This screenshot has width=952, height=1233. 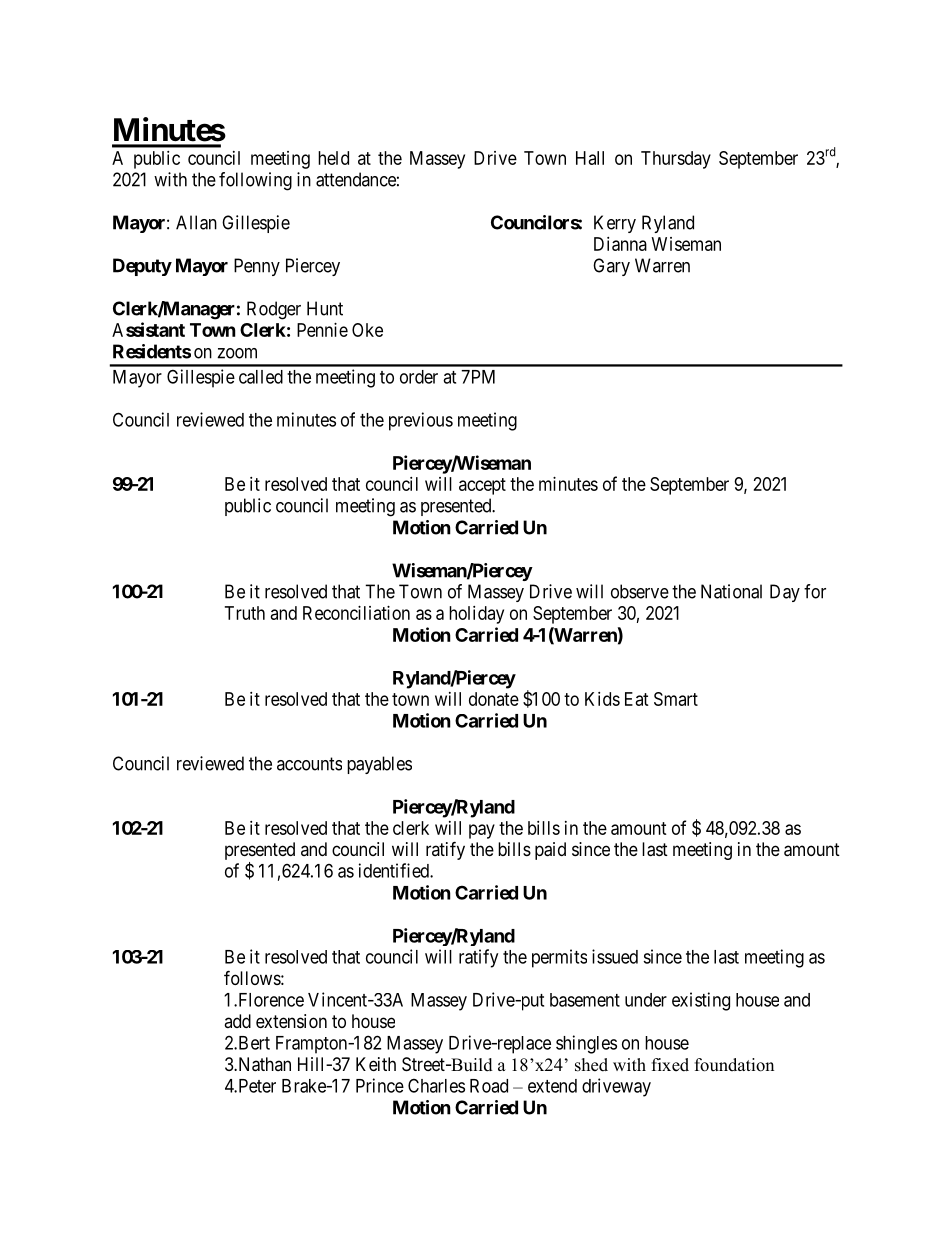 I want to click on Truth, so click(x=245, y=613).
